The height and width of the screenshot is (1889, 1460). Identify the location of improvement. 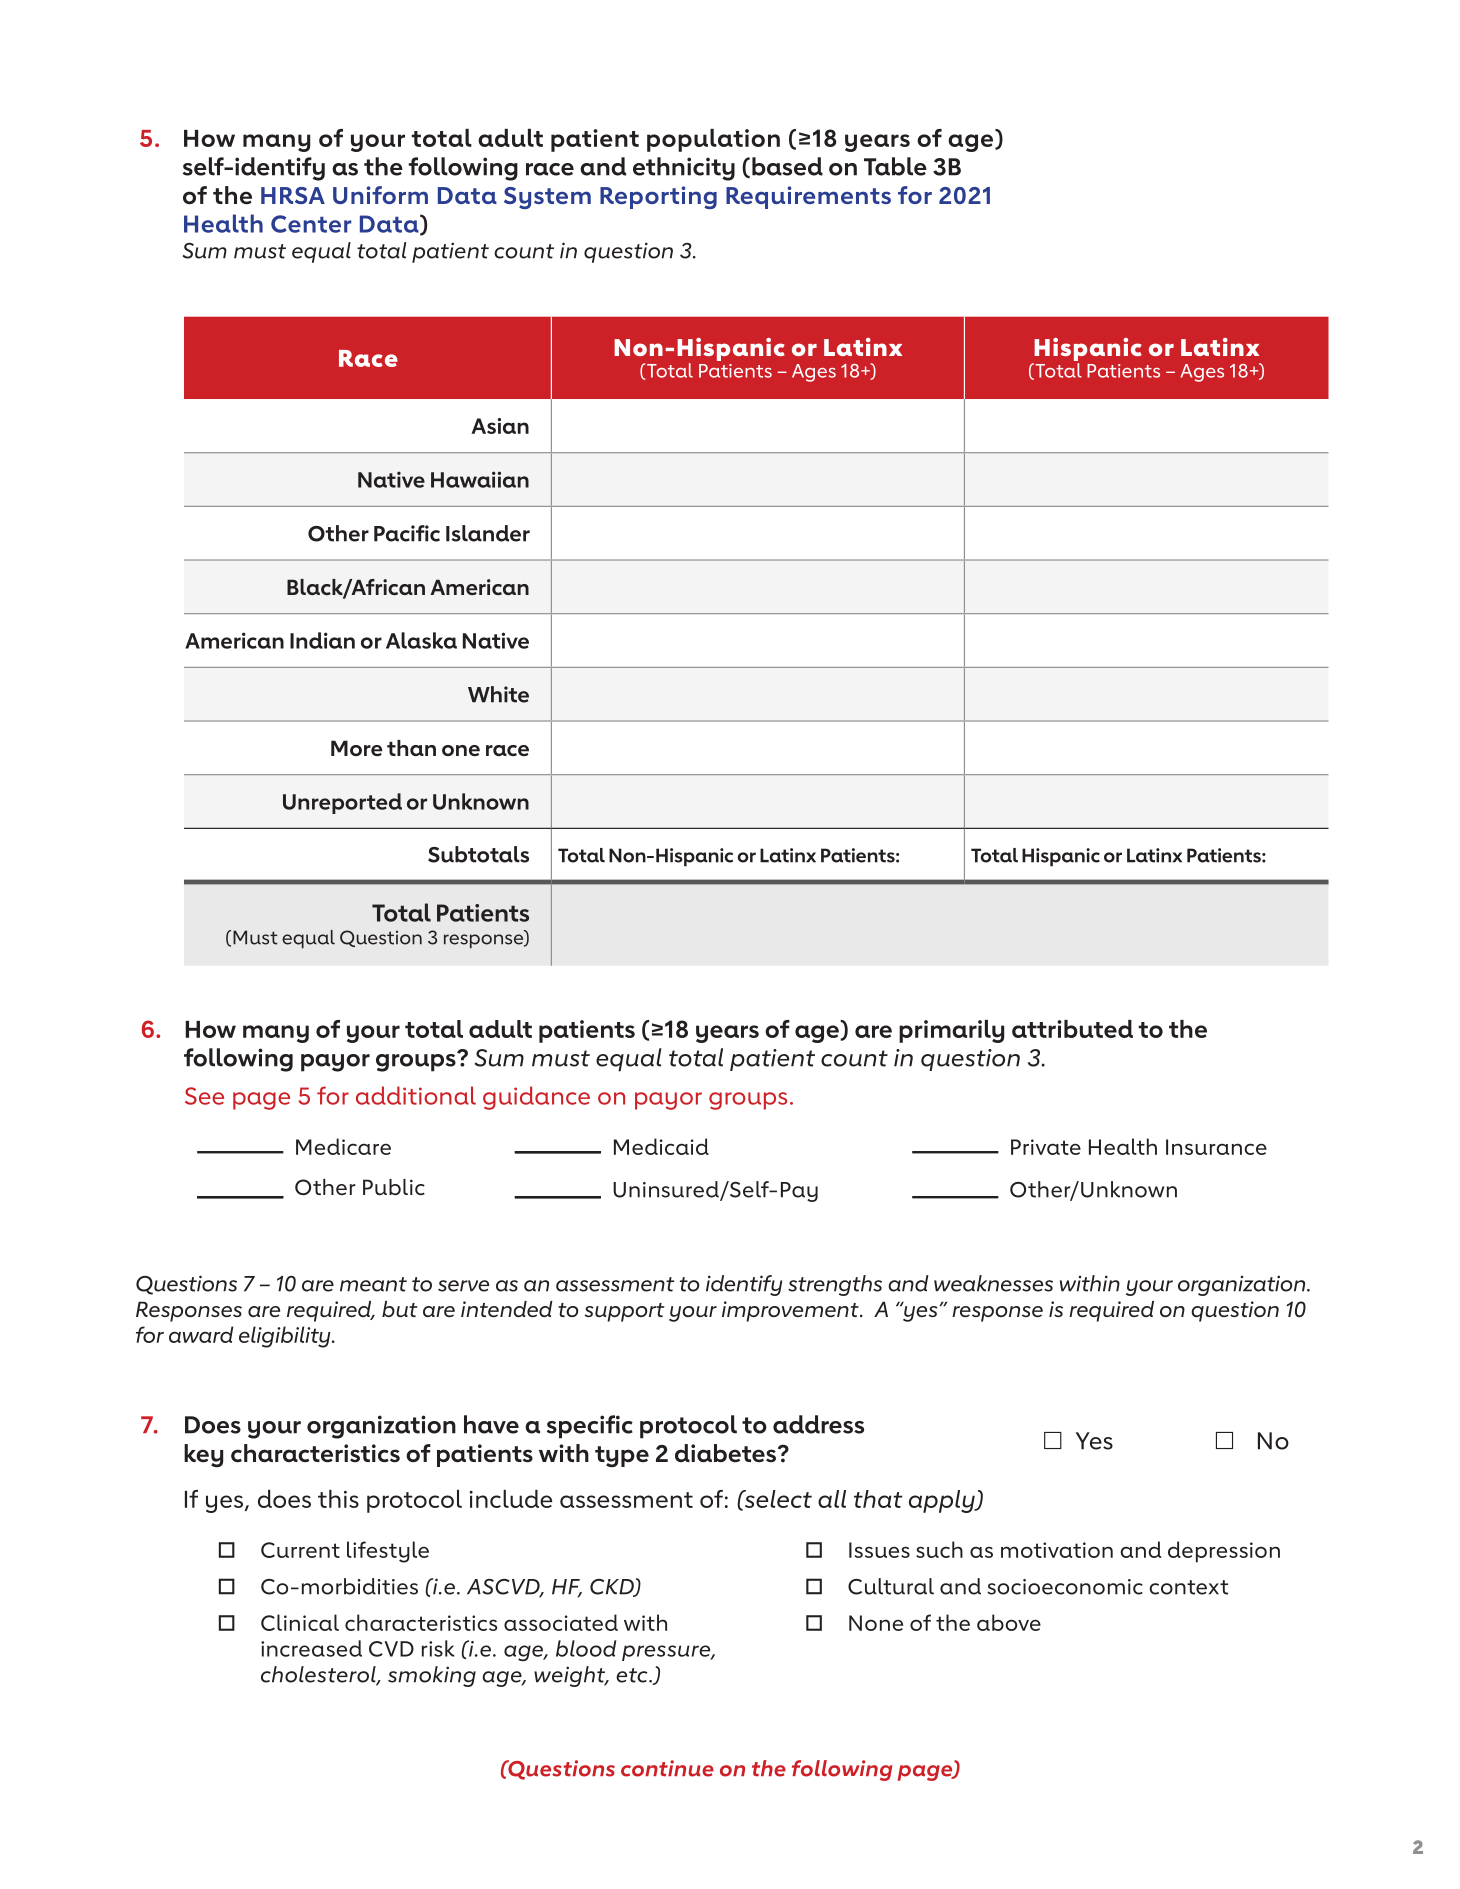
(791, 1311).
